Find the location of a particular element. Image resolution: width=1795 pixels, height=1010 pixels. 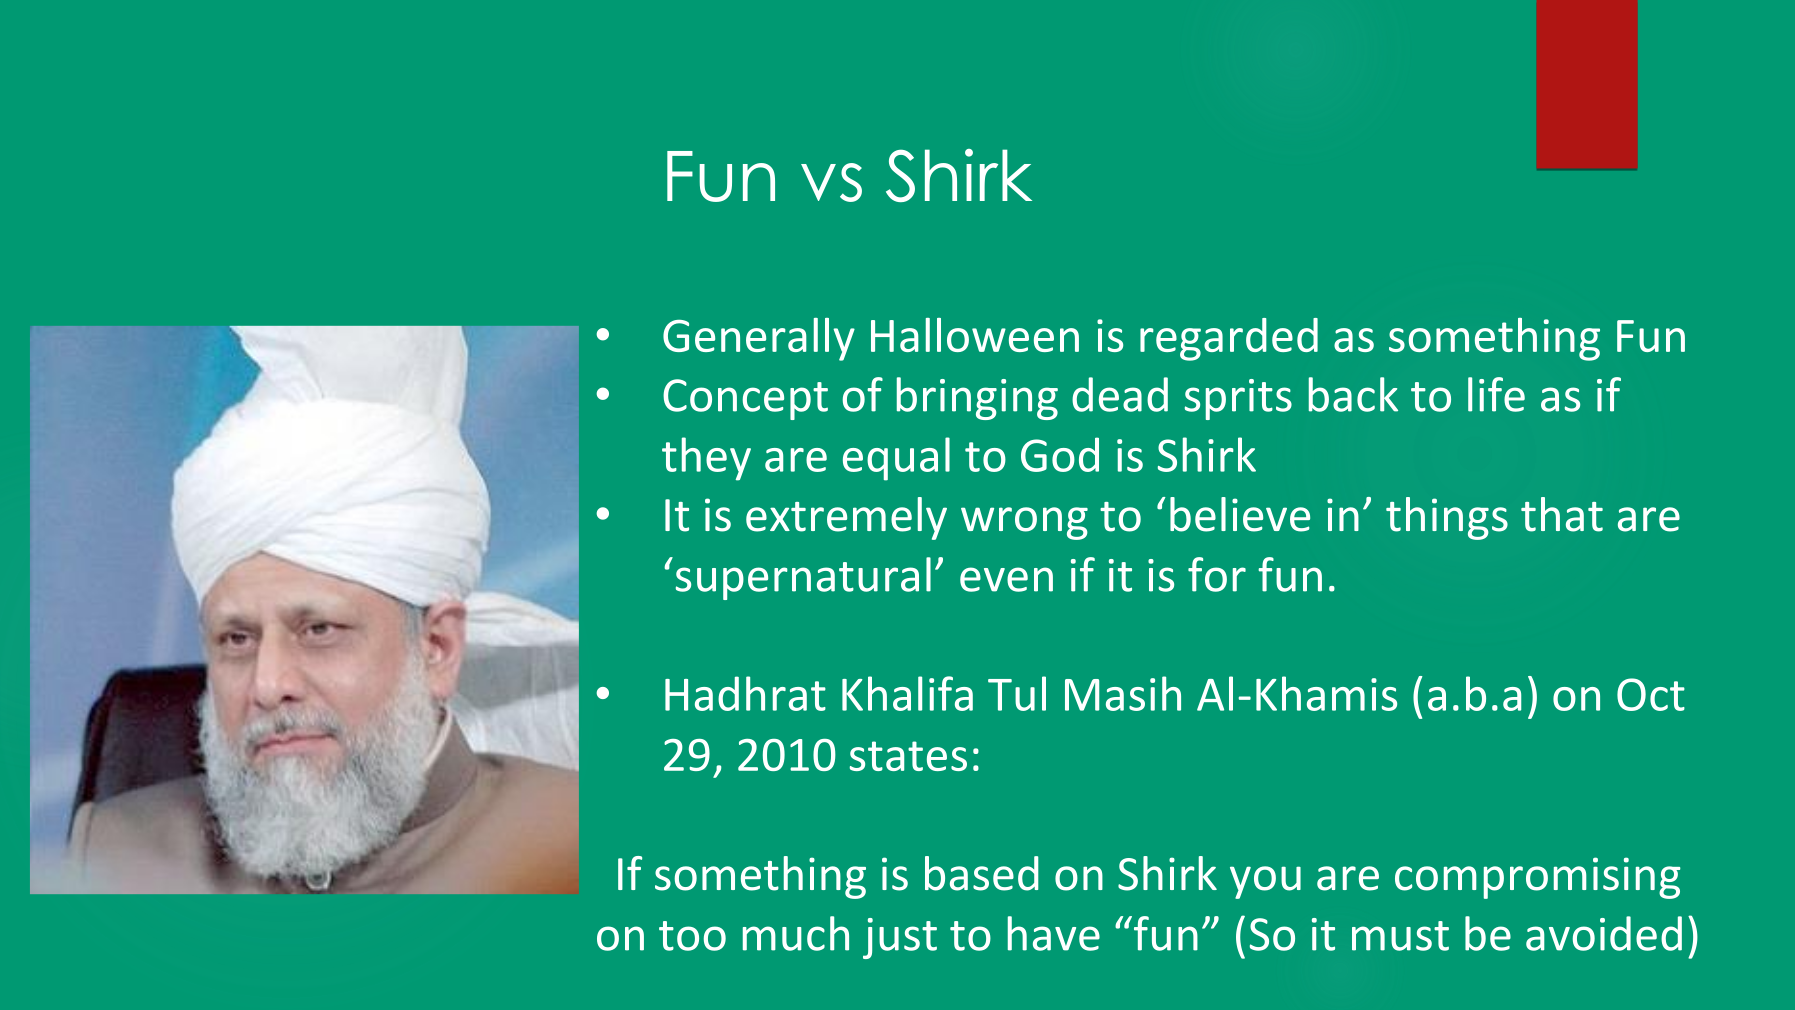

much is located at coordinates (796, 933).
